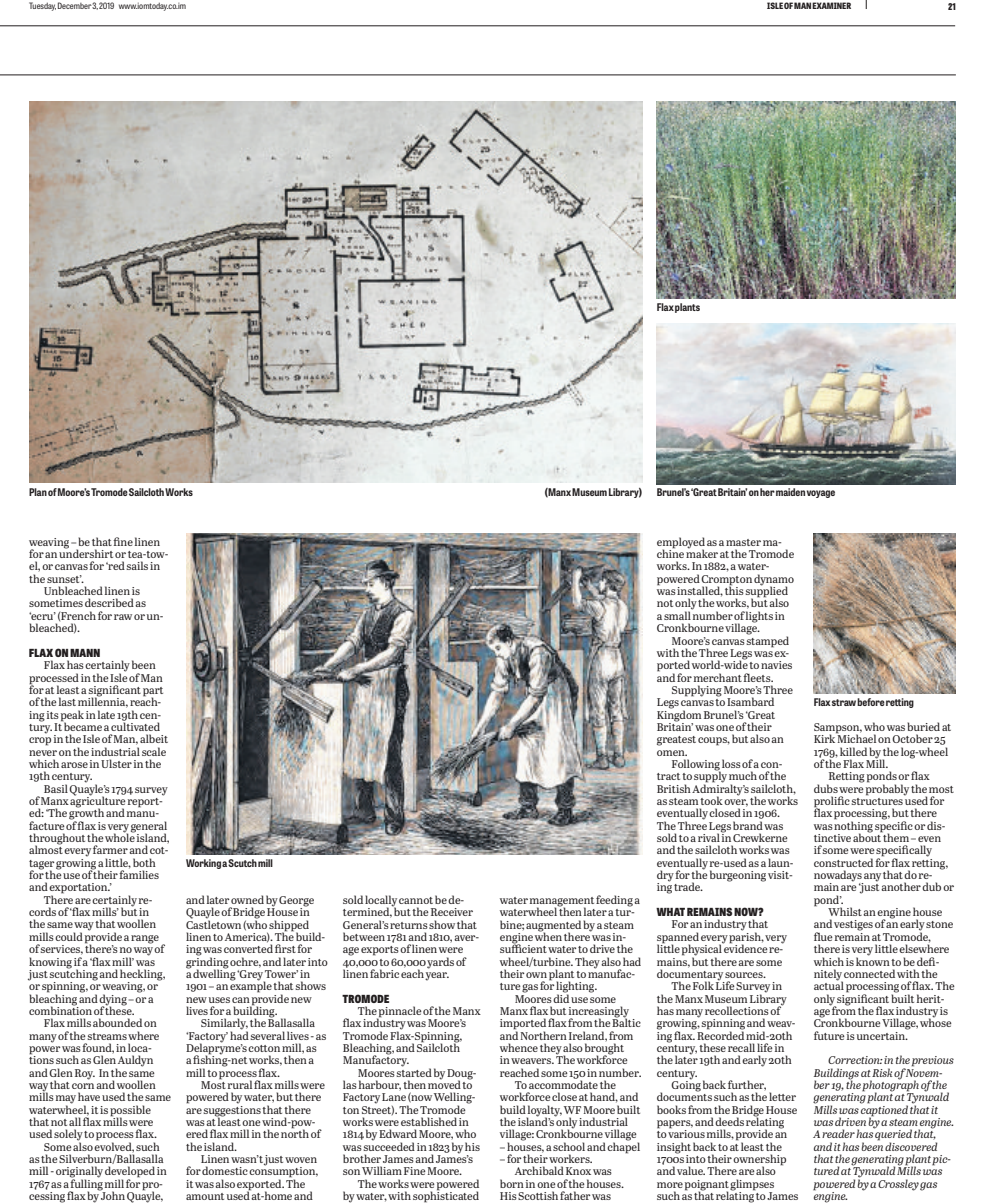 The image size is (985, 1204). I want to click on dynamo, so click(774, 581).
